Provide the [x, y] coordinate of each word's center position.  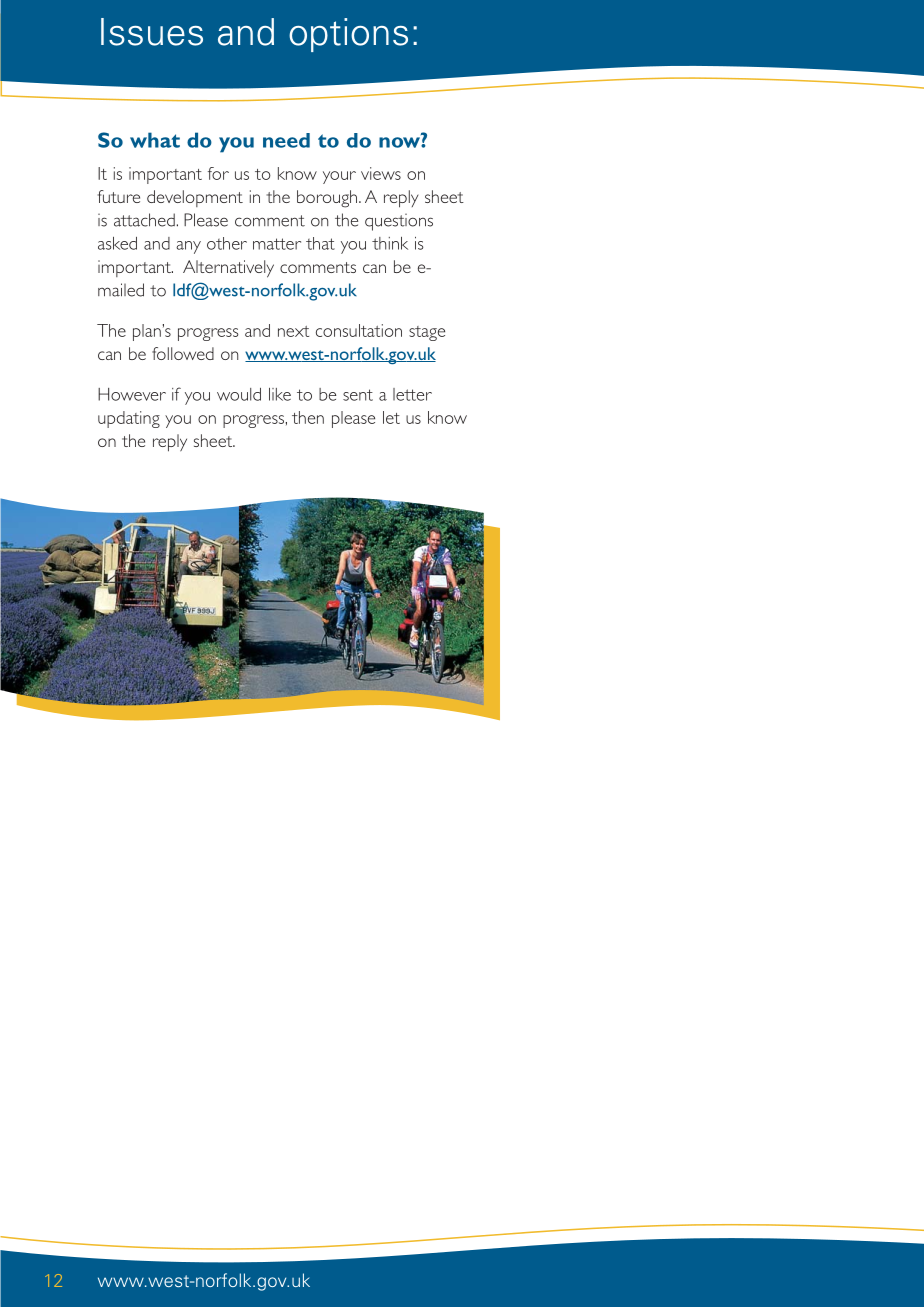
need [286, 140]
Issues [152, 32]
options [348, 35]
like [280, 394]
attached [144, 220]
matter [277, 244]
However [132, 394]
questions [399, 222]
